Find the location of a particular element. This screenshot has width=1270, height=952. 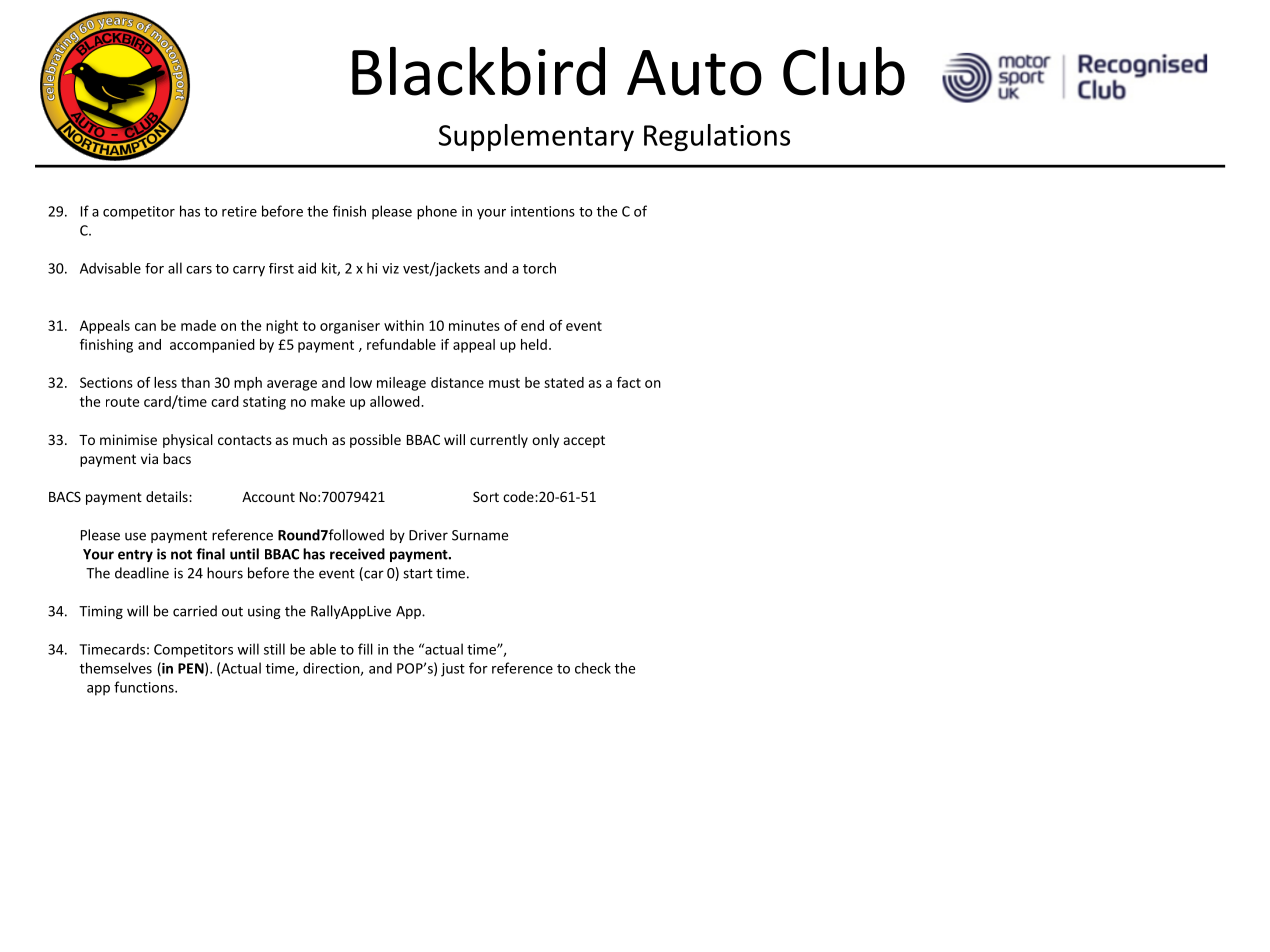

Auto is located at coordinates (694, 73).
